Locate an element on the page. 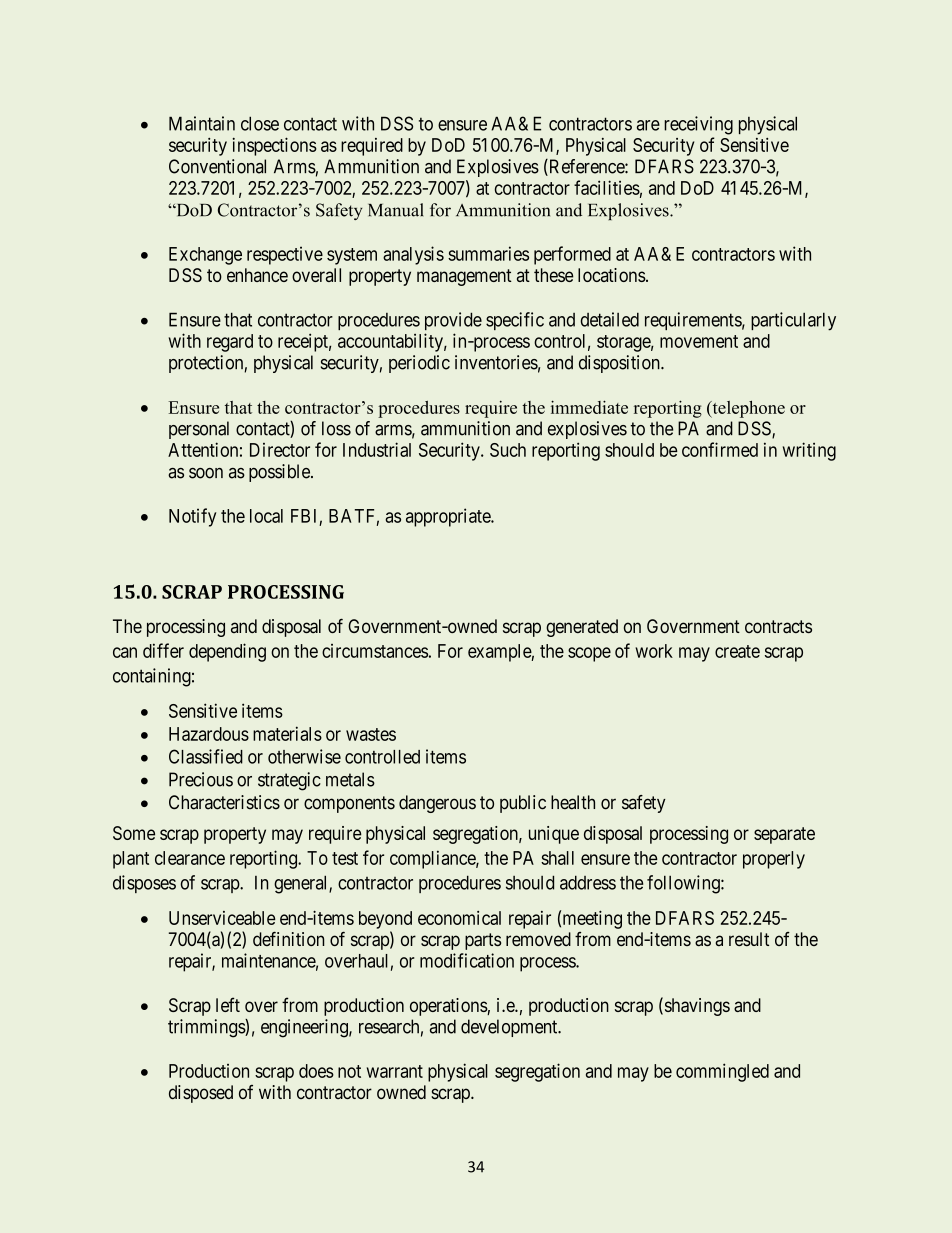 The image size is (952, 1233). periodic is located at coordinates (419, 364).
